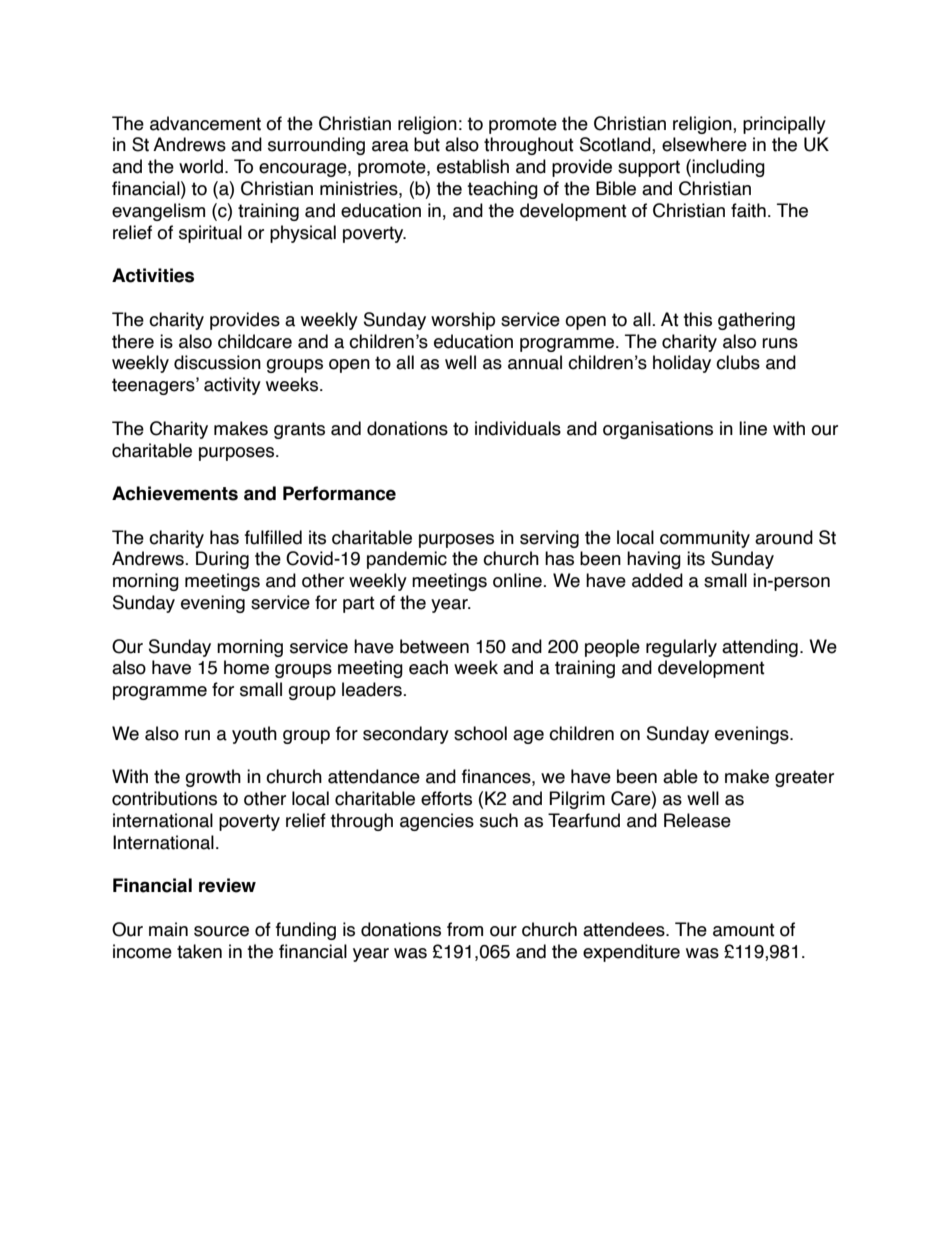 The width and height of the screenshot is (952, 1233). Describe the element at coordinates (473, 166) in the screenshot. I see `establish` at that location.
